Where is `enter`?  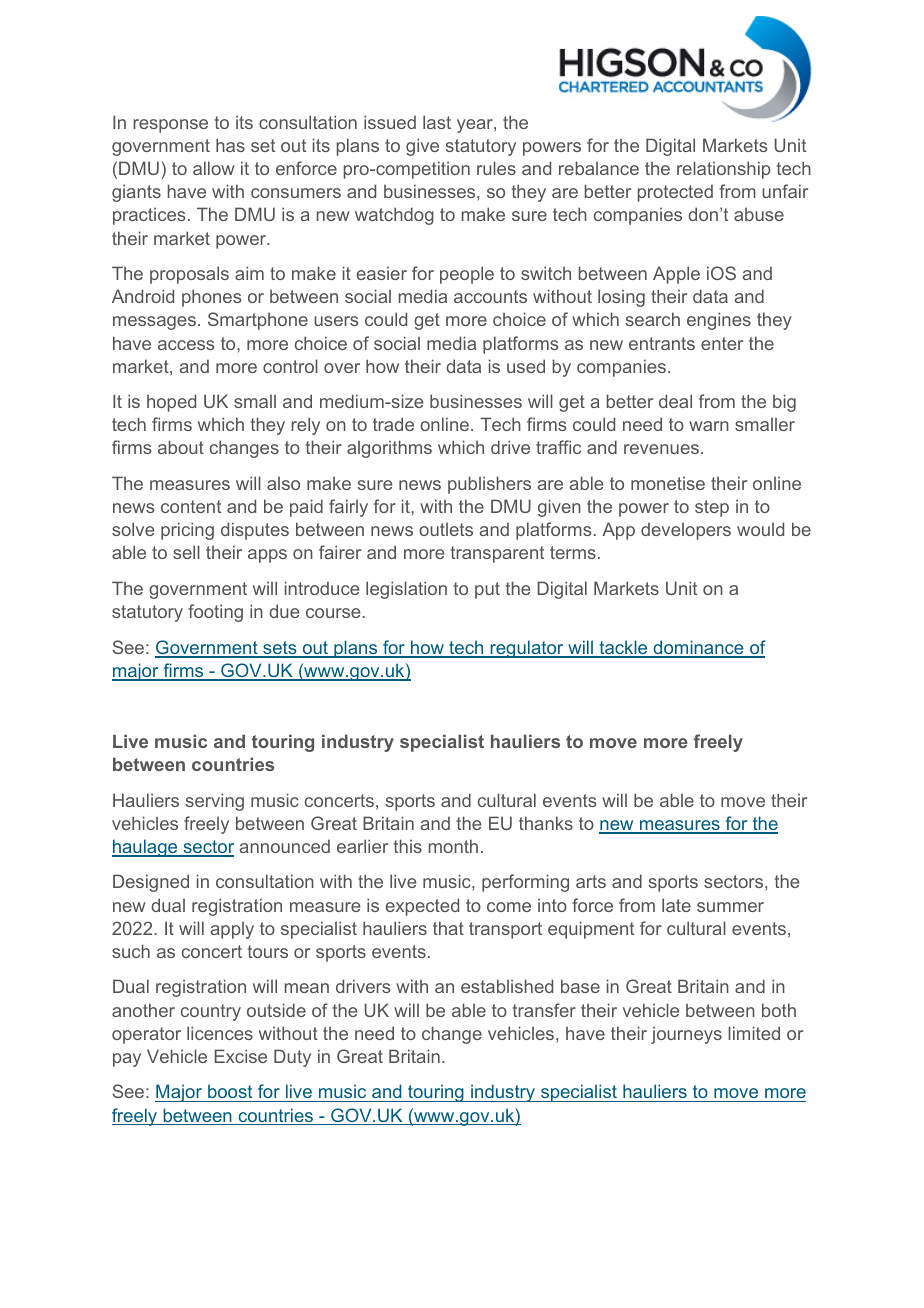 enter is located at coordinates (722, 343).
